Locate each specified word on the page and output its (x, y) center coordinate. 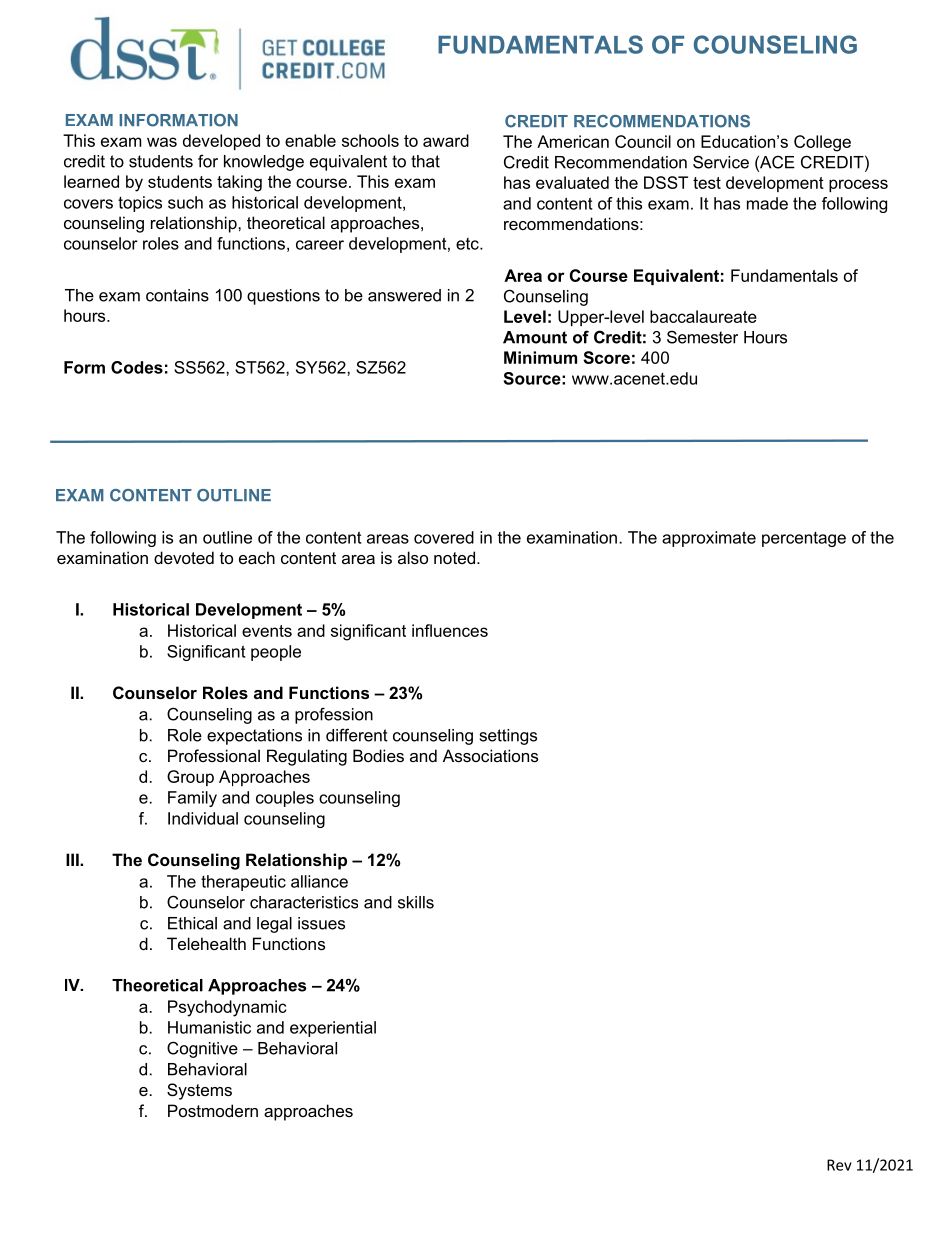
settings (508, 737)
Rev (839, 1165)
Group (190, 778)
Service (721, 162)
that (425, 161)
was (162, 142)
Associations (490, 755)
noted (456, 557)
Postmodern (213, 1110)
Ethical (192, 923)
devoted (184, 557)
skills (416, 902)
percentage (804, 539)
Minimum (540, 357)
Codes (137, 367)
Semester (702, 337)
